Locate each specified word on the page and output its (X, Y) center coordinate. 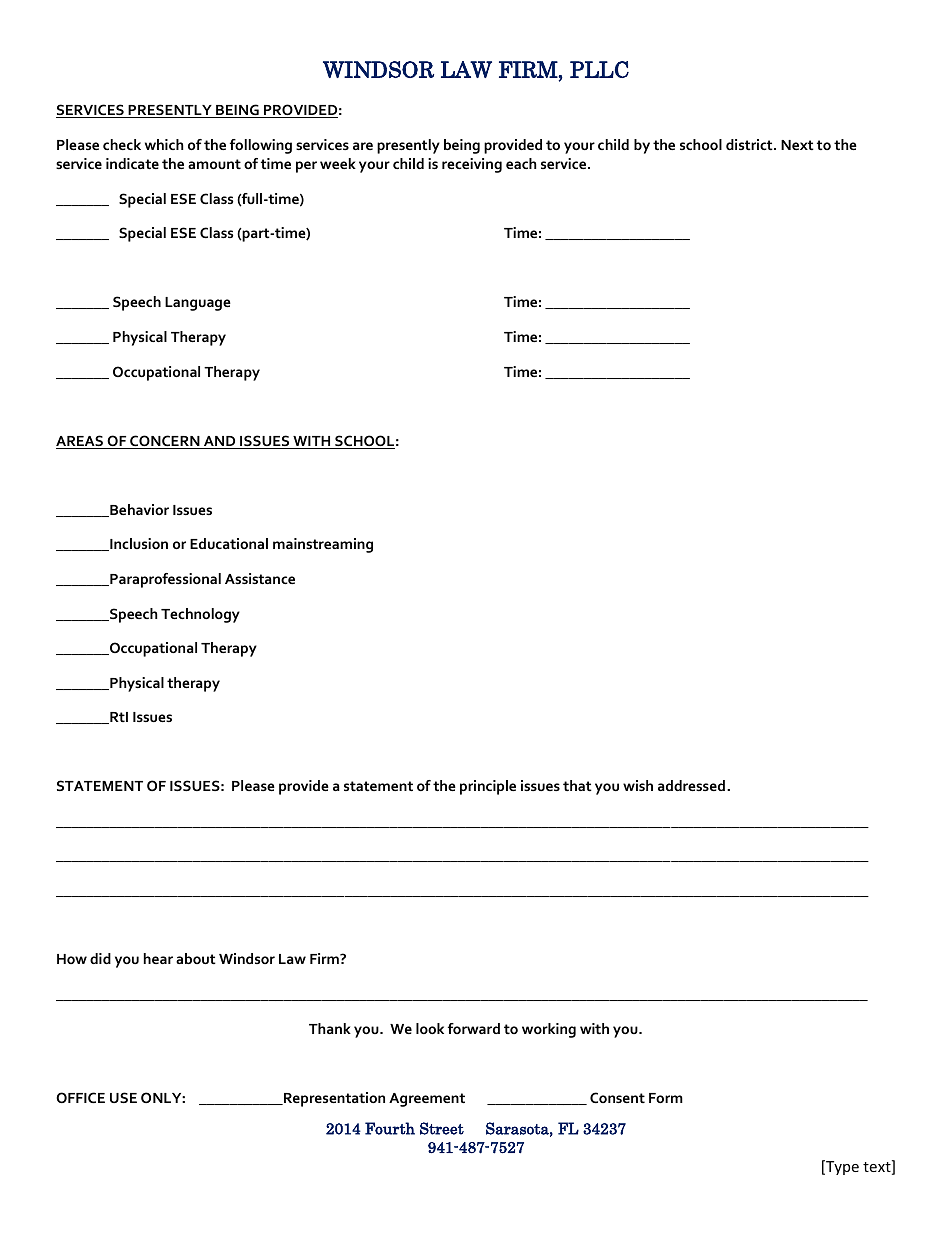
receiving (472, 165)
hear (158, 958)
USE (123, 1097)
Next (797, 145)
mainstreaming (323, 545)
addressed (691, 785)
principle (488, 787)
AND (220, 442)
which (164, 144)
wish (638, 785)
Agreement (427, 1100)
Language (198, 304)
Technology (200, 615)
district (750, 144)
